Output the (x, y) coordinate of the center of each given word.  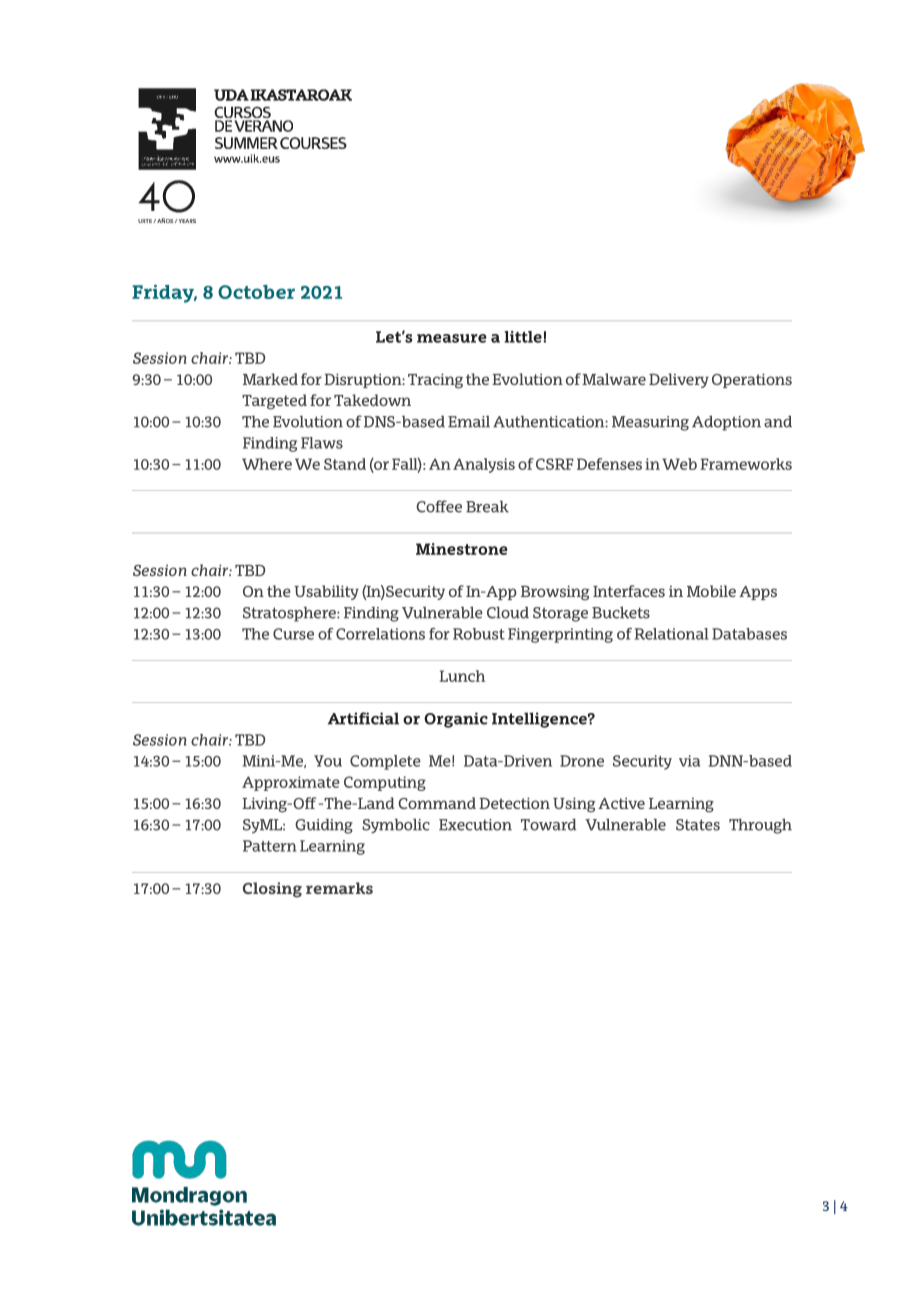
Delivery (679, 380)
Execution (475, 825)
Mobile (711, 591)
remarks (339, 888)
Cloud (508, 612)
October (256, 292)
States (698, 825)
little (524, 337)
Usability (326, 592)
